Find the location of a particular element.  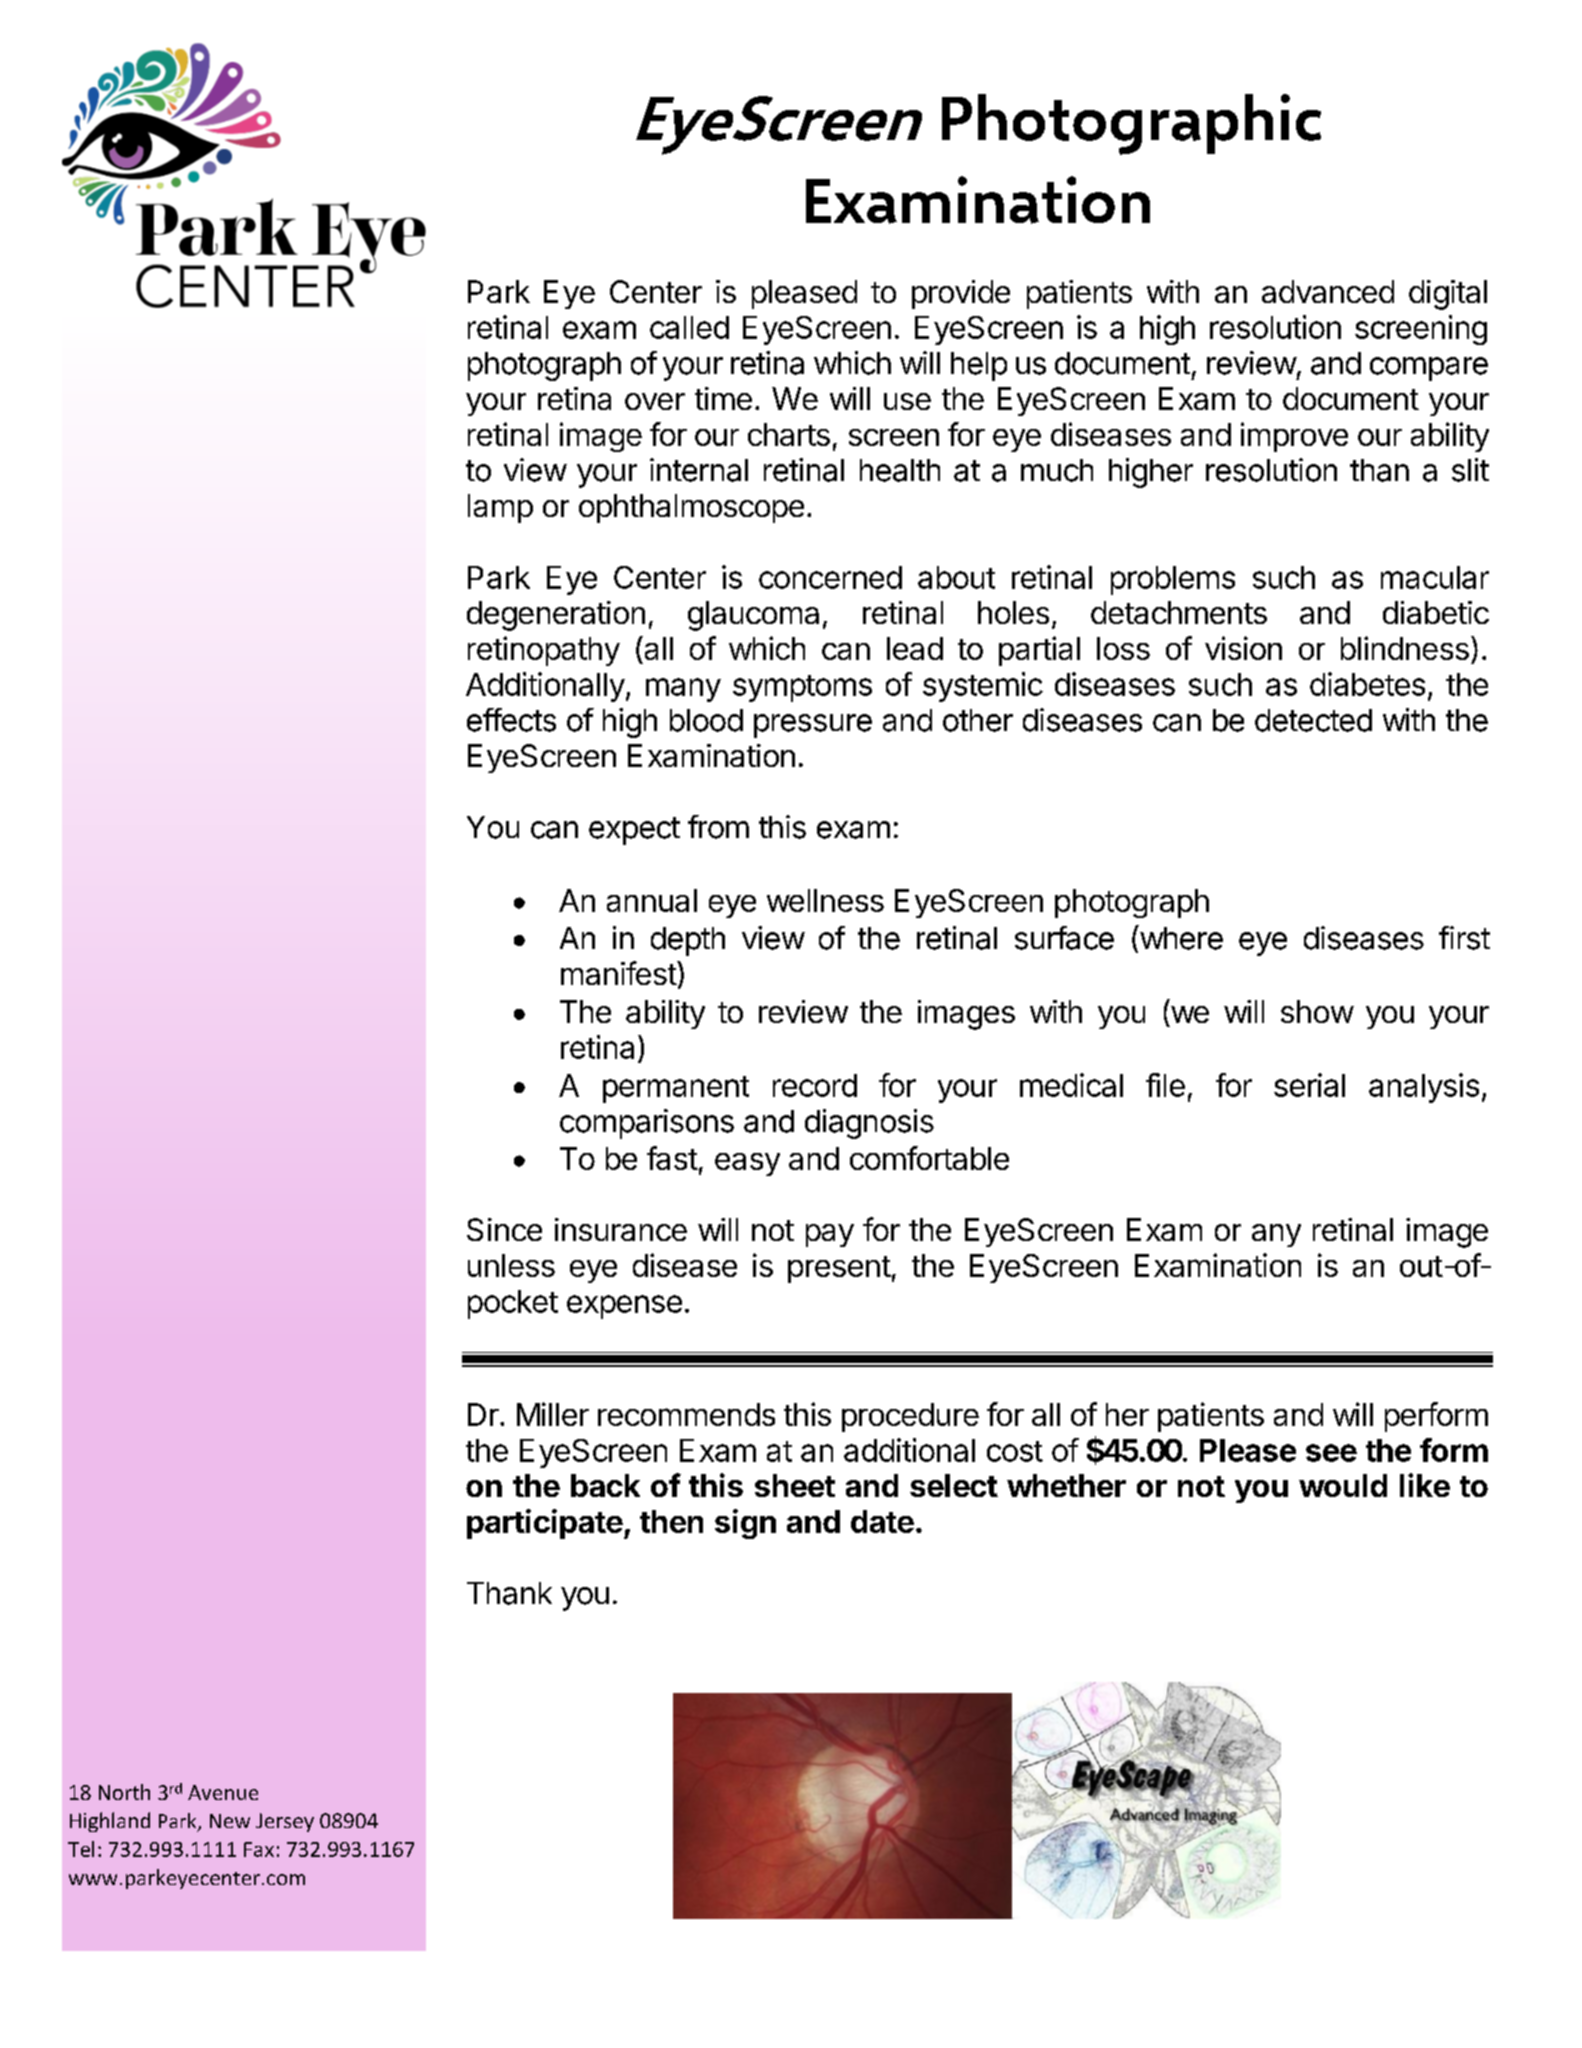

present is located at coordinates (839, 1269).
